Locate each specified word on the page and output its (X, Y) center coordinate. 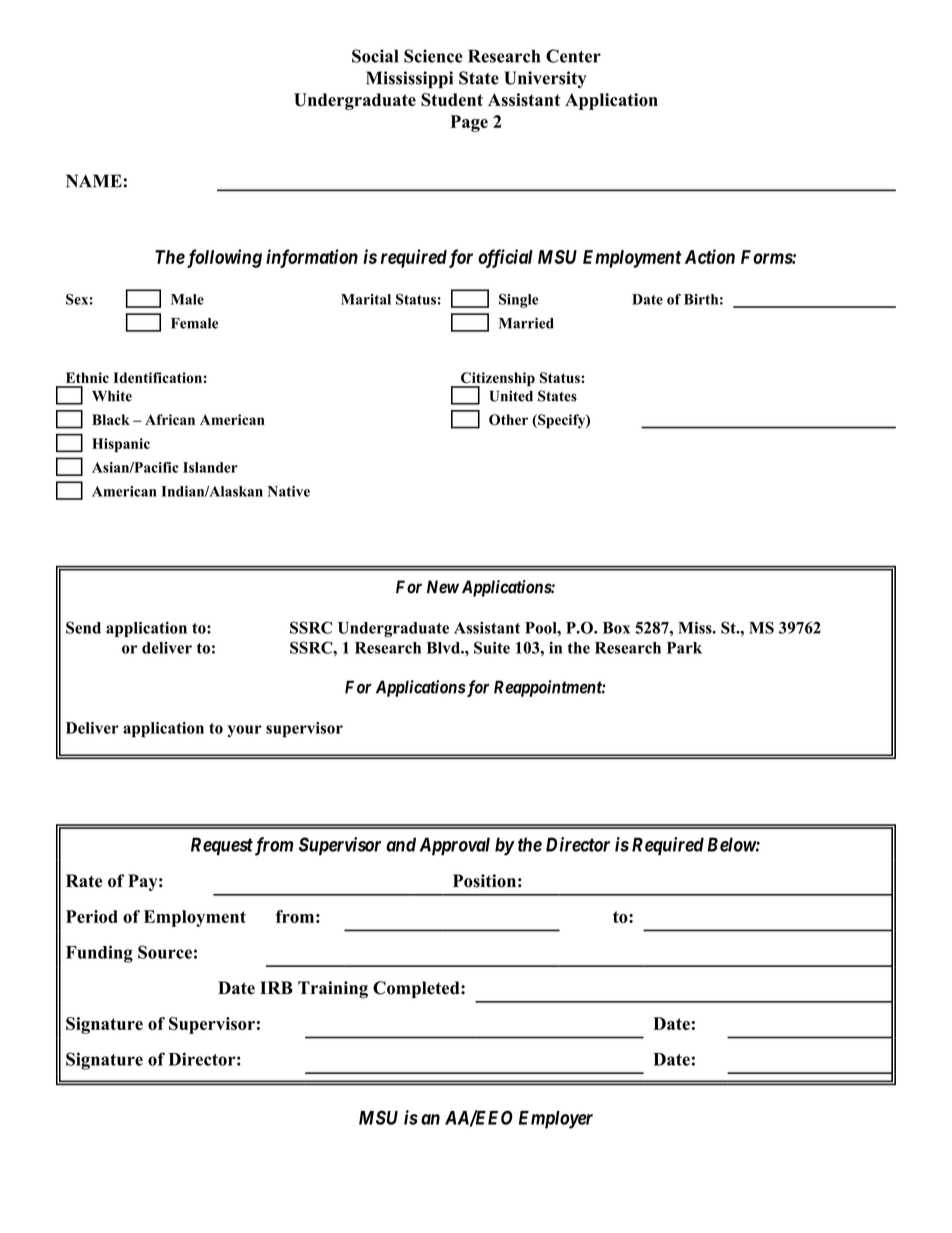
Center (573, 56)
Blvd (444, 648)
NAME (94, 181)
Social (375, 56)
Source (165, 952)
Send (83, 627)
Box (616, 628)
